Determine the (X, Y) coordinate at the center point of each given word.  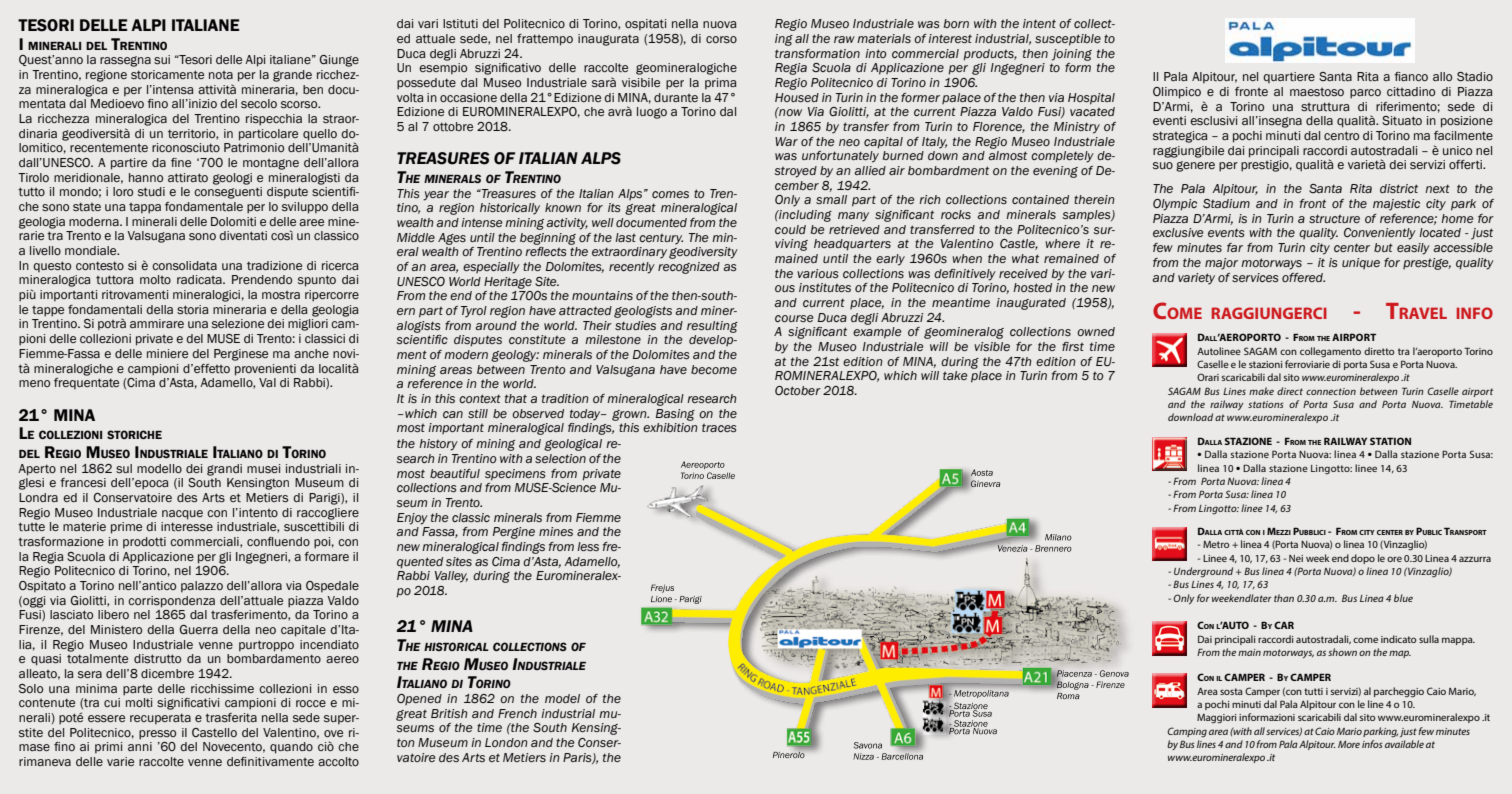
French (517, 713)
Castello (214, 733)
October (798, 390)
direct (1290, 391)
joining (1072, 55)
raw (844, 39)
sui (162, 60)
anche (311, 353)
